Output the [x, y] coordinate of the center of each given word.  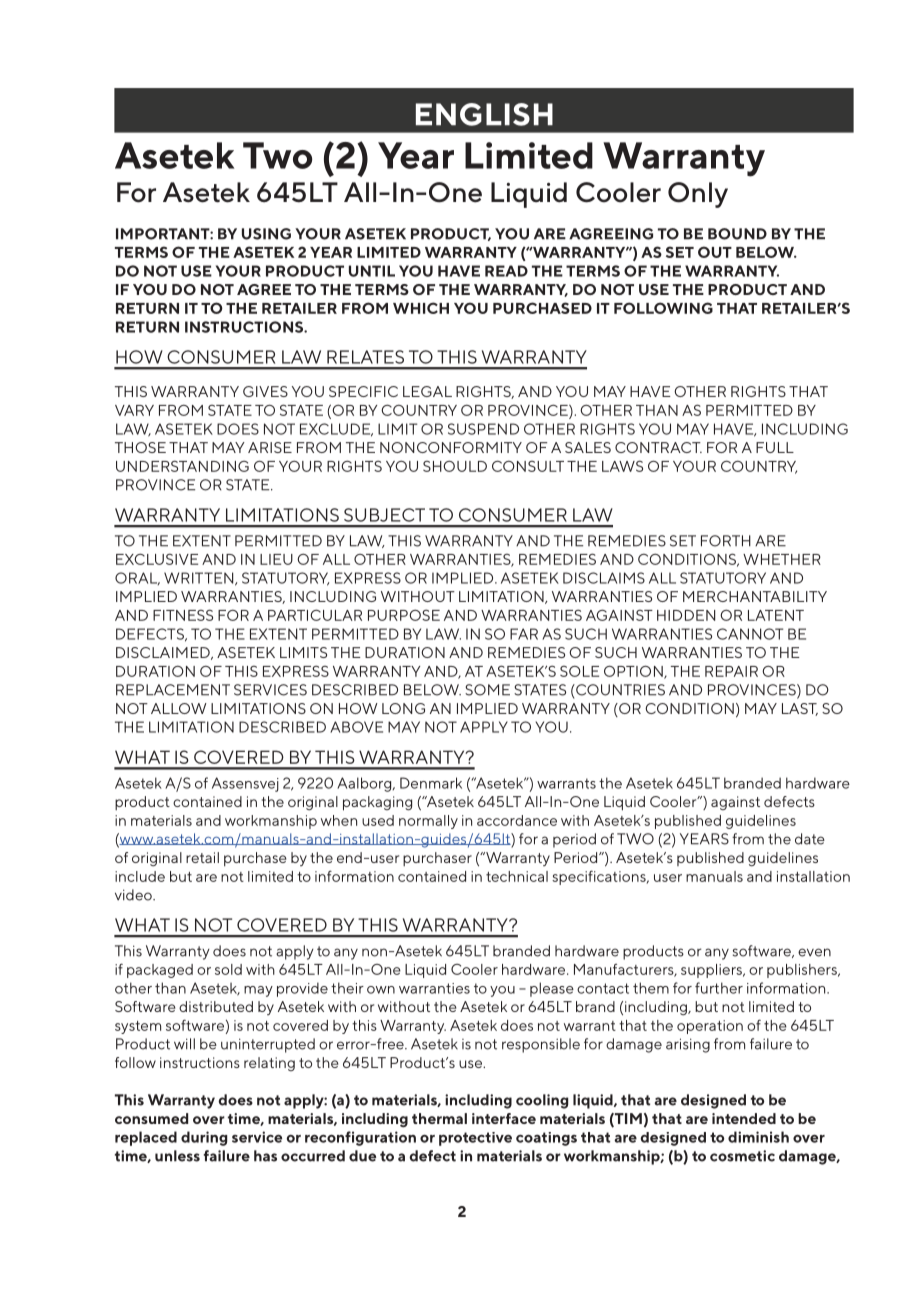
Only [698, 195]
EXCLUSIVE [157, 559]
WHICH [421, 308]
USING [266, 234]
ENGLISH [484, 114]
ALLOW [179, 708]
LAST [800, 709]
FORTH [726, 541]
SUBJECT [384, 515]
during [204, 1138]
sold [228, 969]
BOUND [737, 234]
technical [517, 876]
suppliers [712, 971]
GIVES [265, 391]
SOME [487, 690]
